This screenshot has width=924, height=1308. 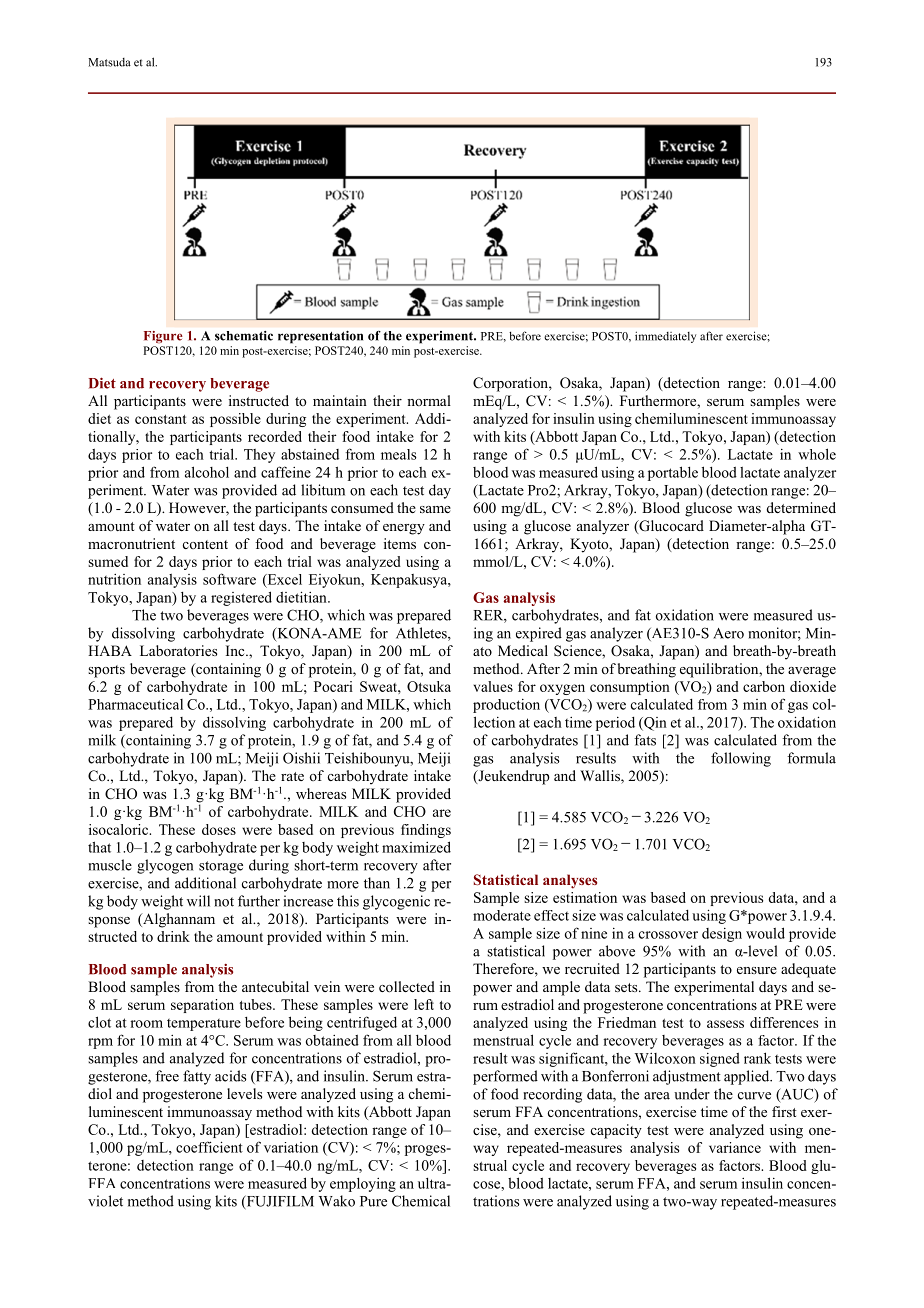 What do you see at coordinates (741, 759) in the screenshot?
I see `following` at bounding box center [741, 759].
